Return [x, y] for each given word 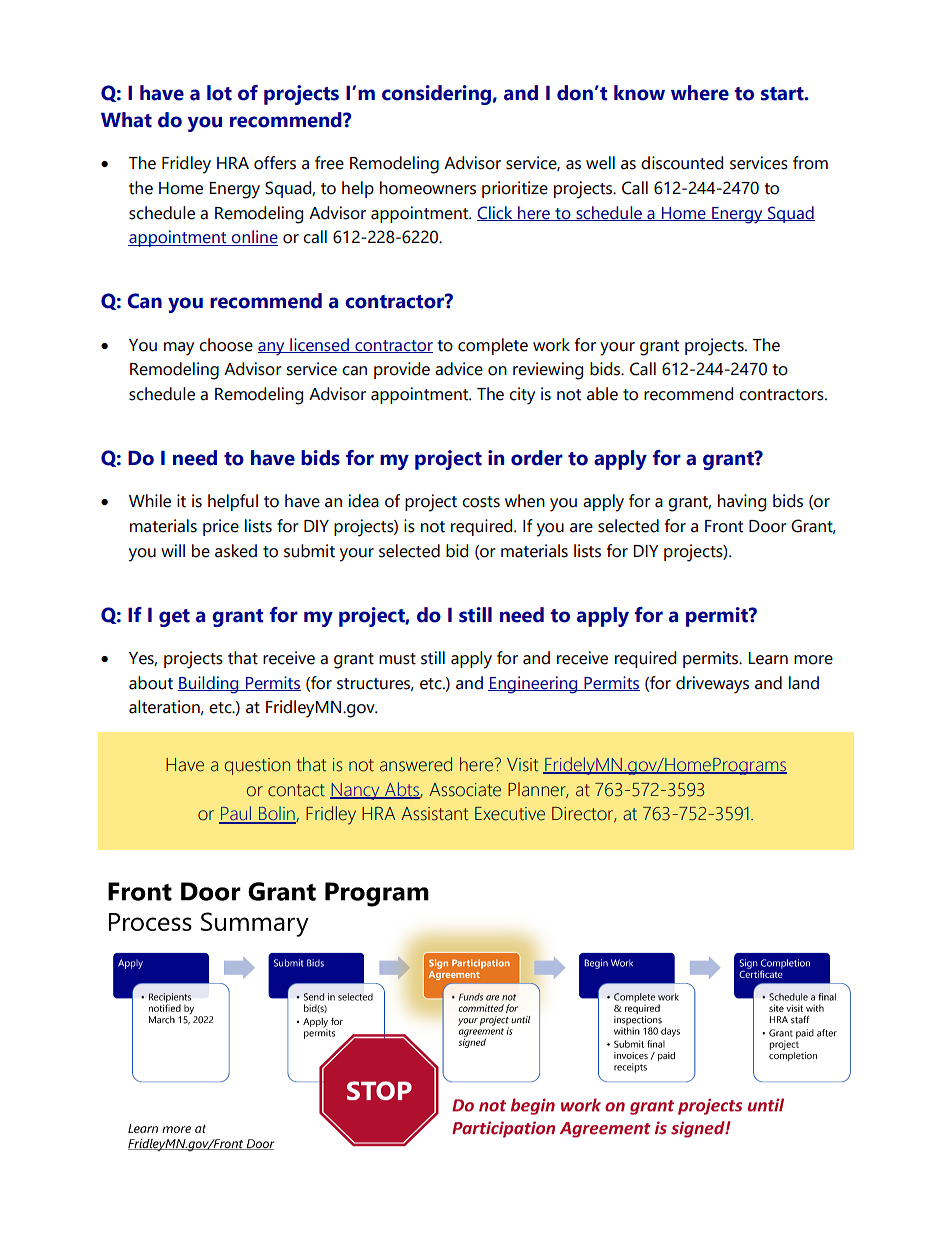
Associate [465, 790]
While [150, 501]
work [551, 345]
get [174, 618]
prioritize [515, 189]
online [254, 238]
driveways [712, 685]
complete [493, 346]
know [639, 93]
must [397, 659]
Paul [236, 814]
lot [219, 93]
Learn [768, 658]
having [742, 503]
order [537, 458]
